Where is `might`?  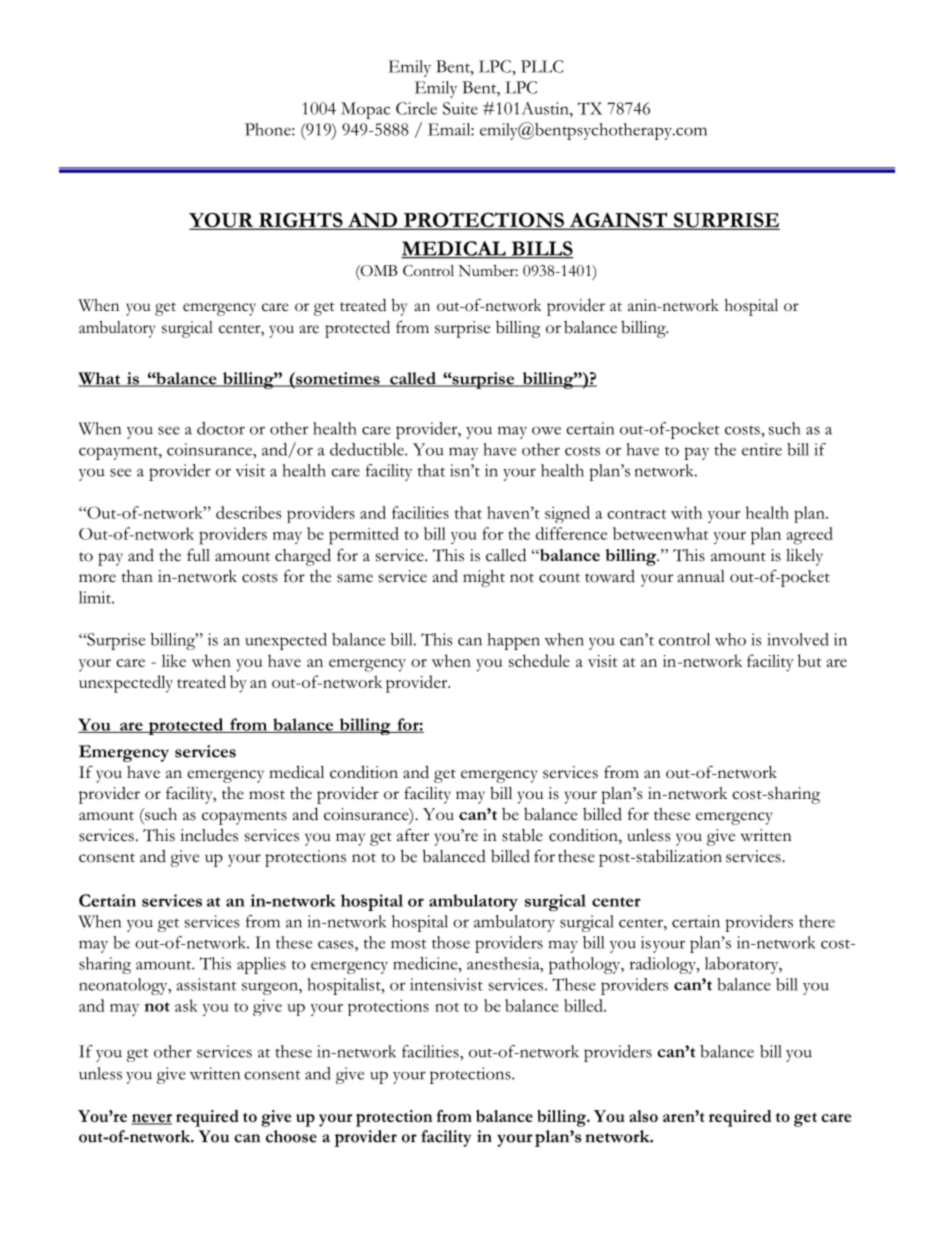
might is located at coordinates (484, 578).
